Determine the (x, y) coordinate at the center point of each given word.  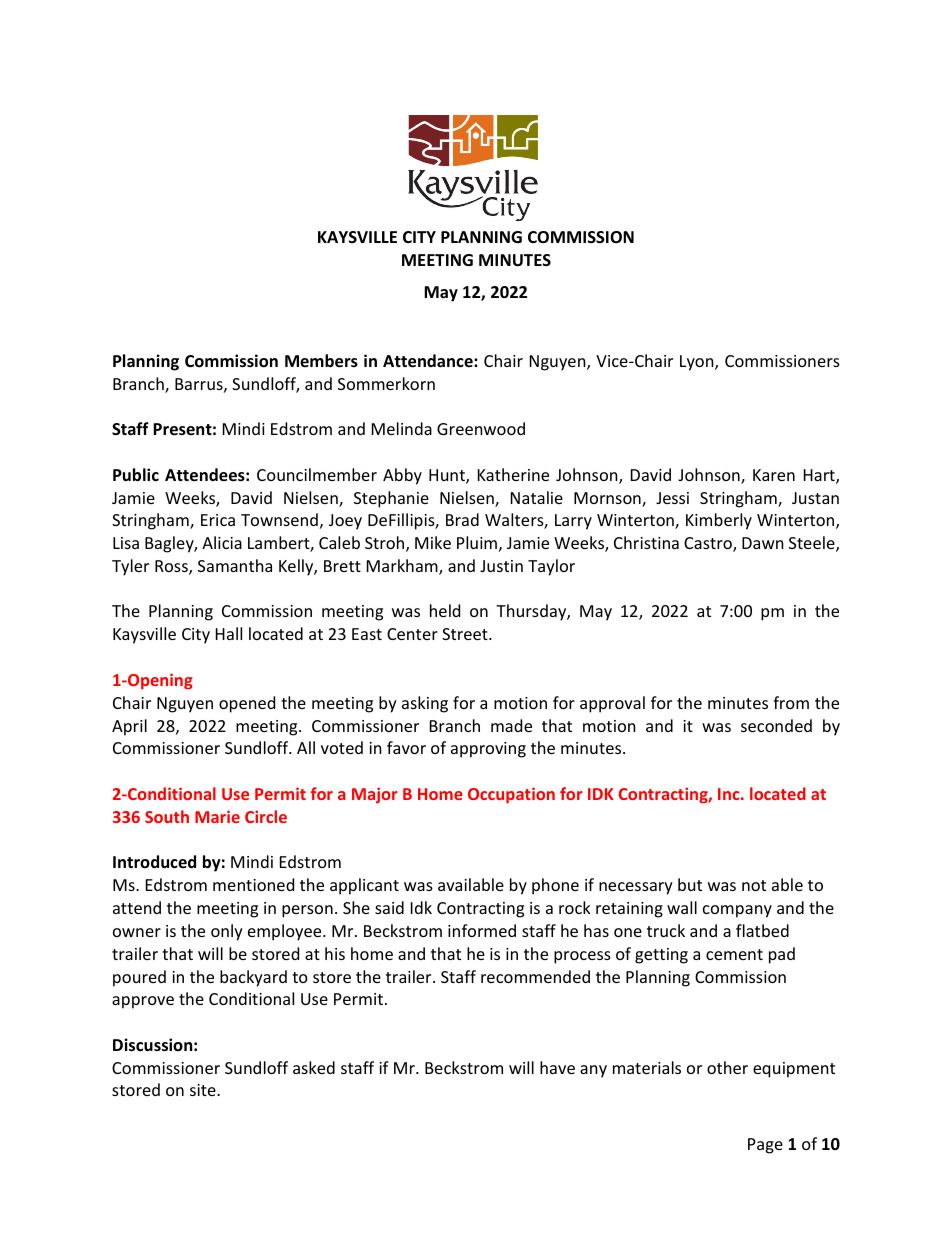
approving (488, 750)
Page (765, 1146)
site (204, 1090)
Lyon (698, 363)
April (129, 727)
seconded (776, 725)
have (557, 1067)
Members (321, 361)
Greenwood (481, 428)
